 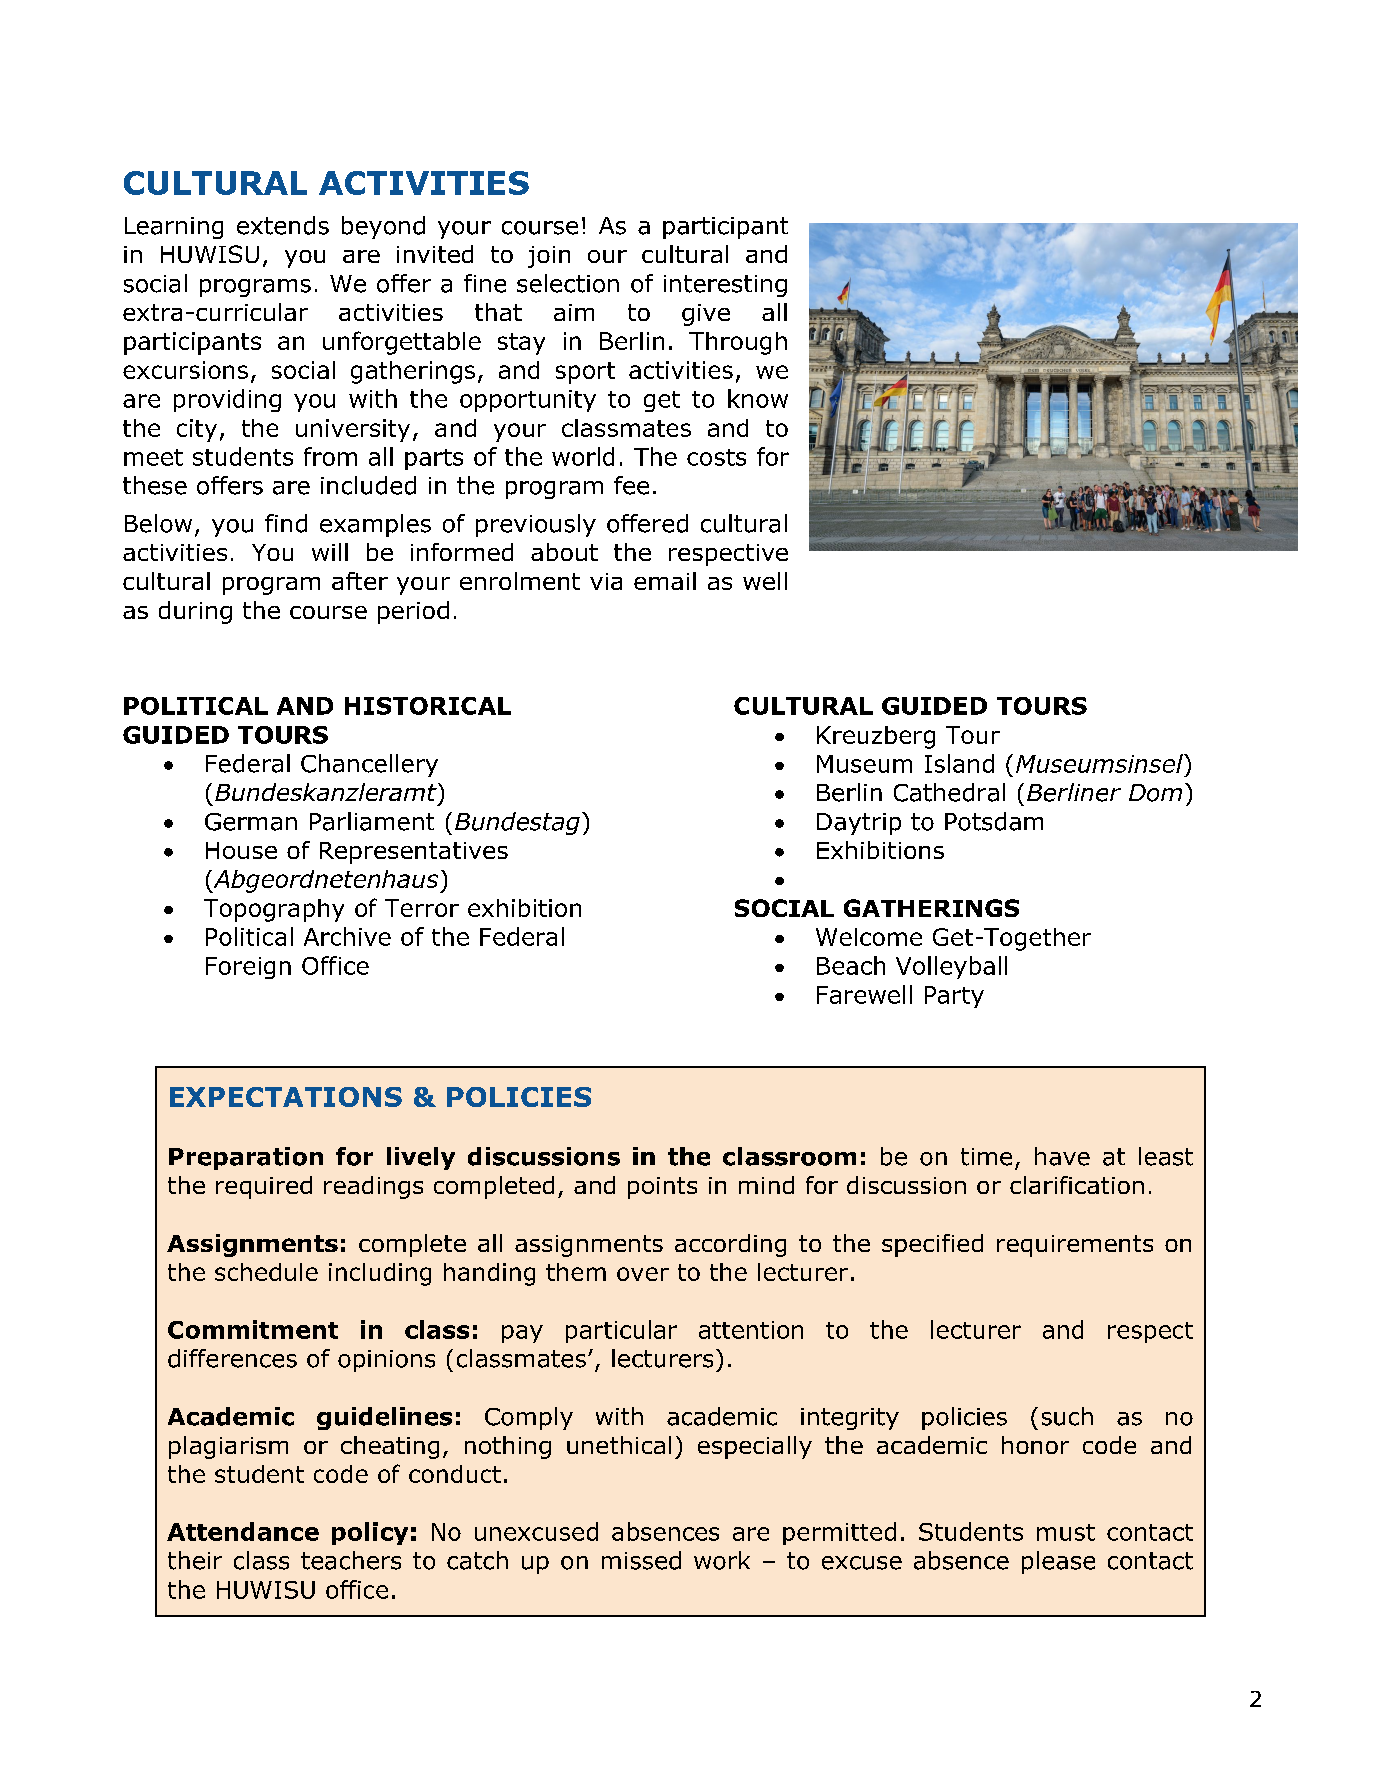 I want to click on must, so click(x=1066, y=1532).
